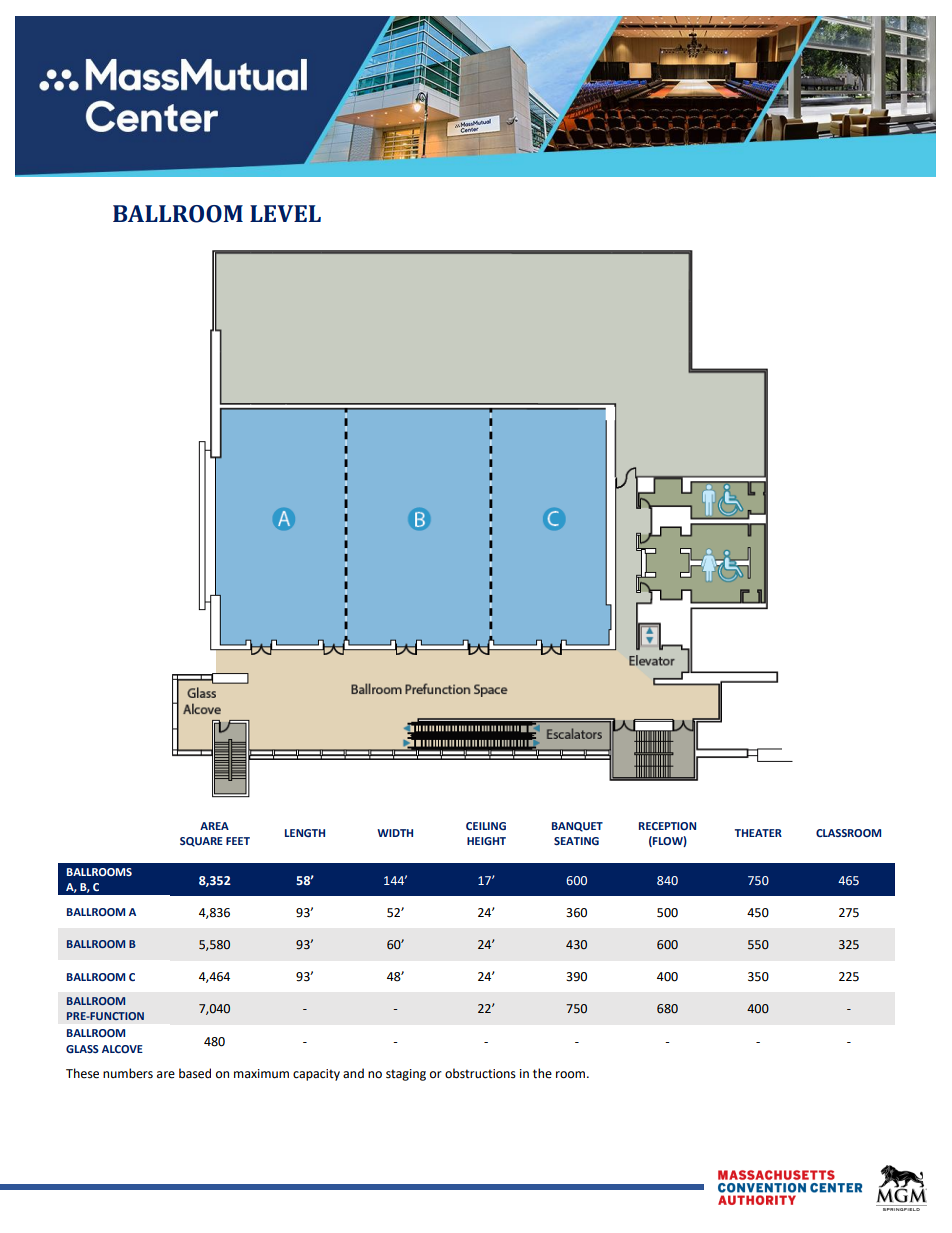 The image size is (952, 1233). I want to click on CEILING, so click(486, 826).
